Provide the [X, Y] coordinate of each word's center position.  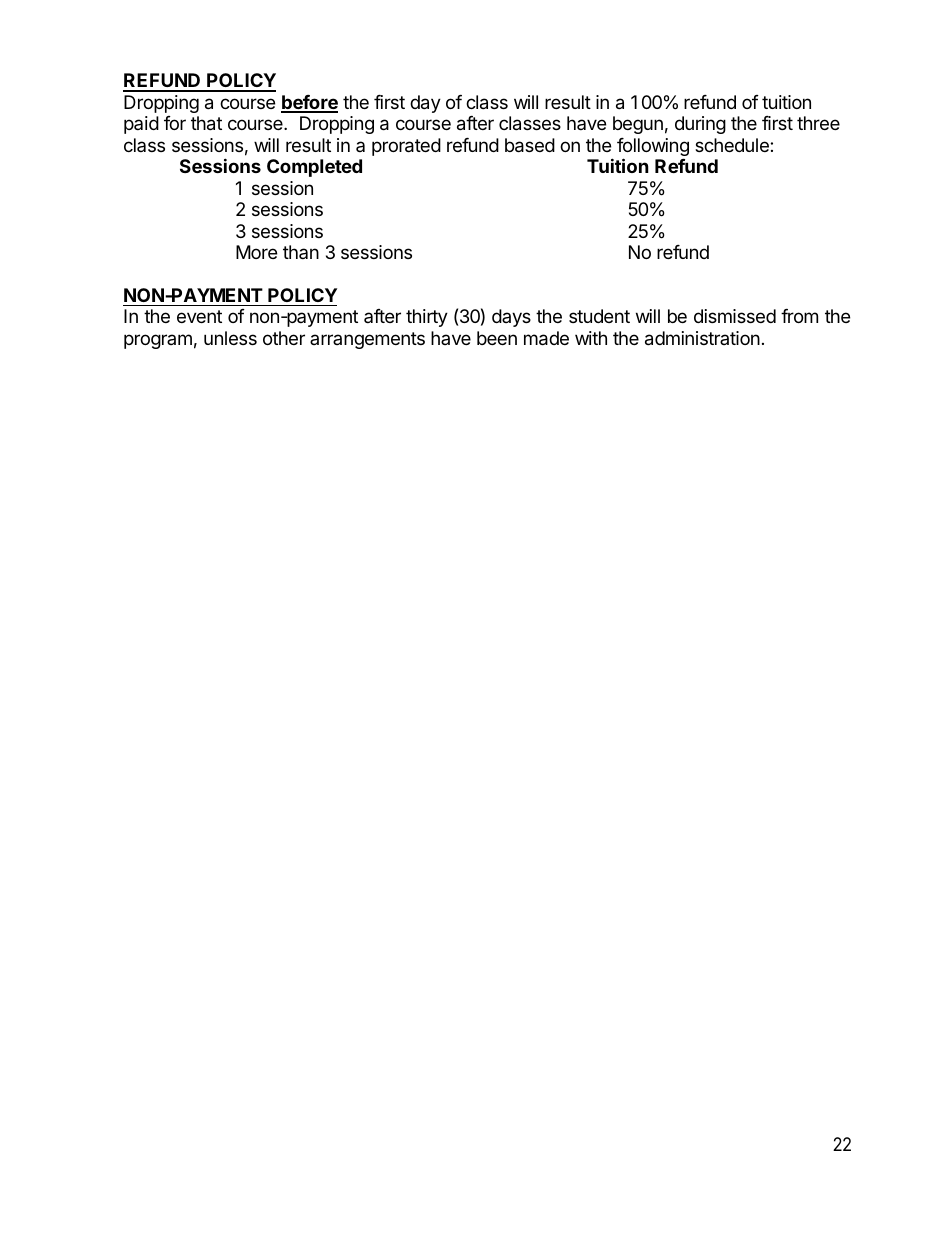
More [256, 252]
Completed [314, 168]
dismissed [735, 316]
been [497, 338]
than [301, 252]
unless [230, 338]
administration [702, 338]
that [206, 123]
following [653, 148]
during [700, 125]
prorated [406, 147]
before [309, 103]
